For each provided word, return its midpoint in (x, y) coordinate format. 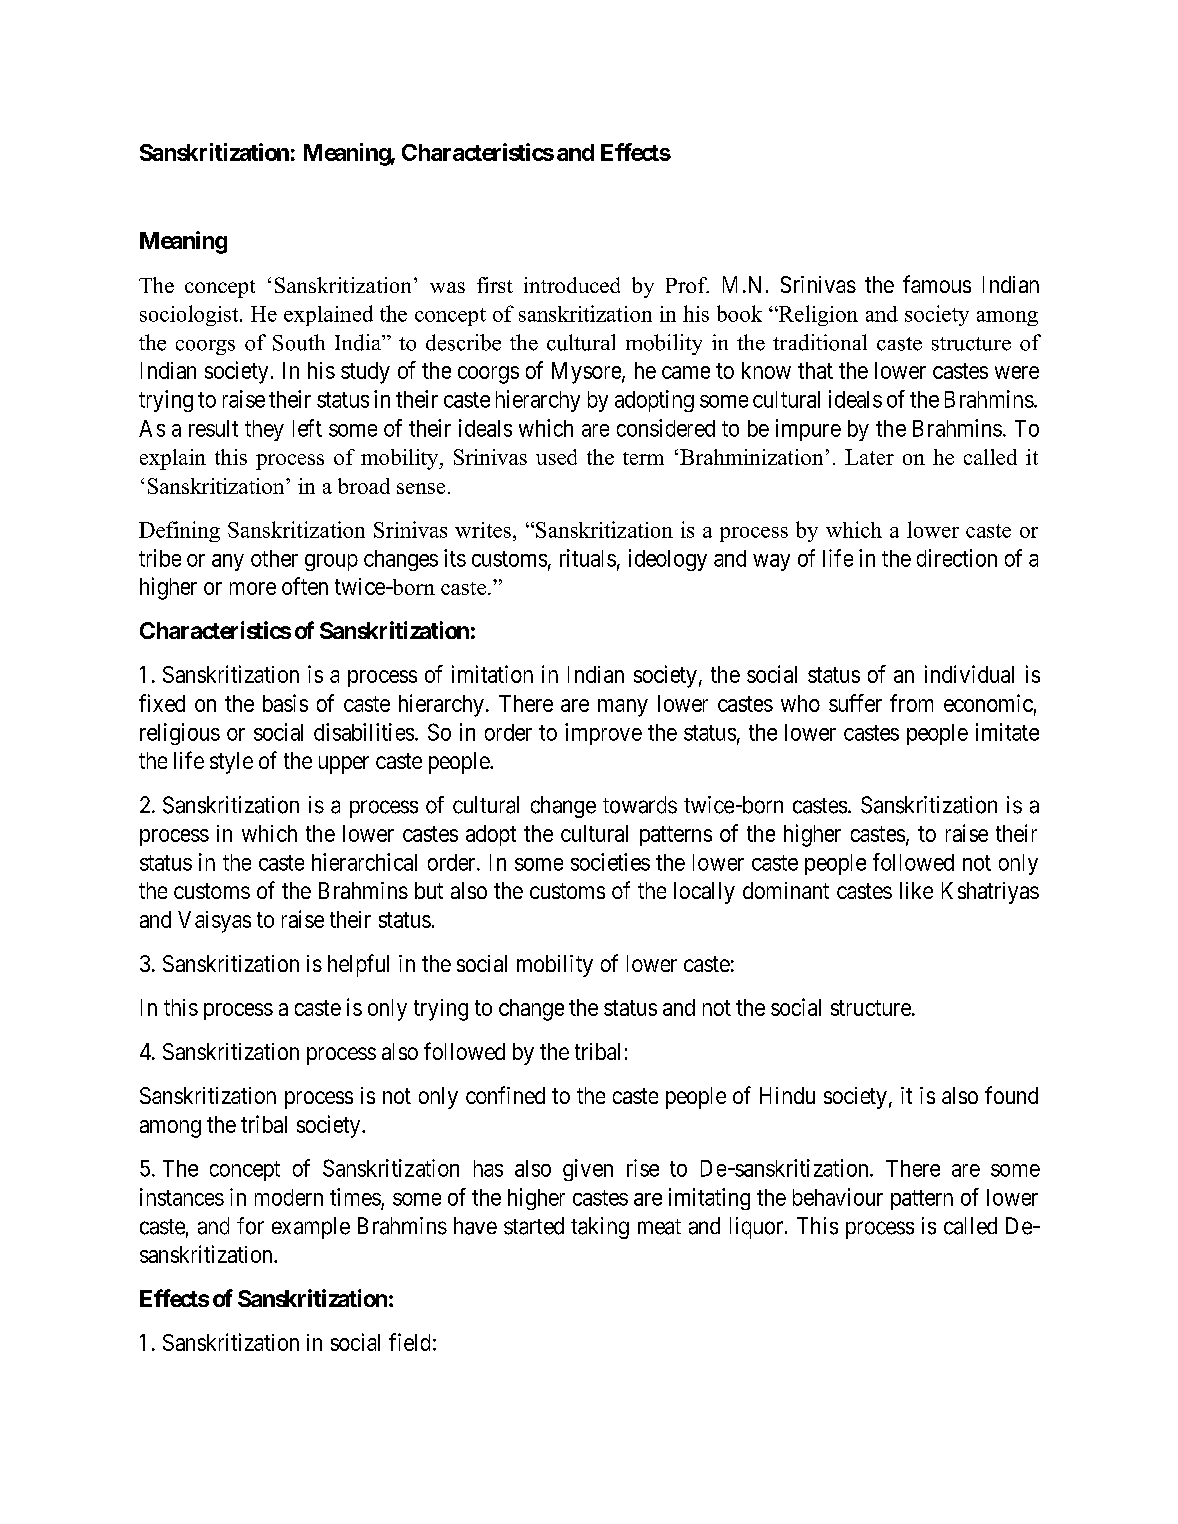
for (250, 1226)
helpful (358, 965)
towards (640, 805)
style (231, 763)
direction (957, 558)
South (299, 342)
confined (505, 1095)
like (916, 890)
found (1011, 1095)
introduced (572, 285)
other (274, 558)
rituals (588, 558)
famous (937, 284)
